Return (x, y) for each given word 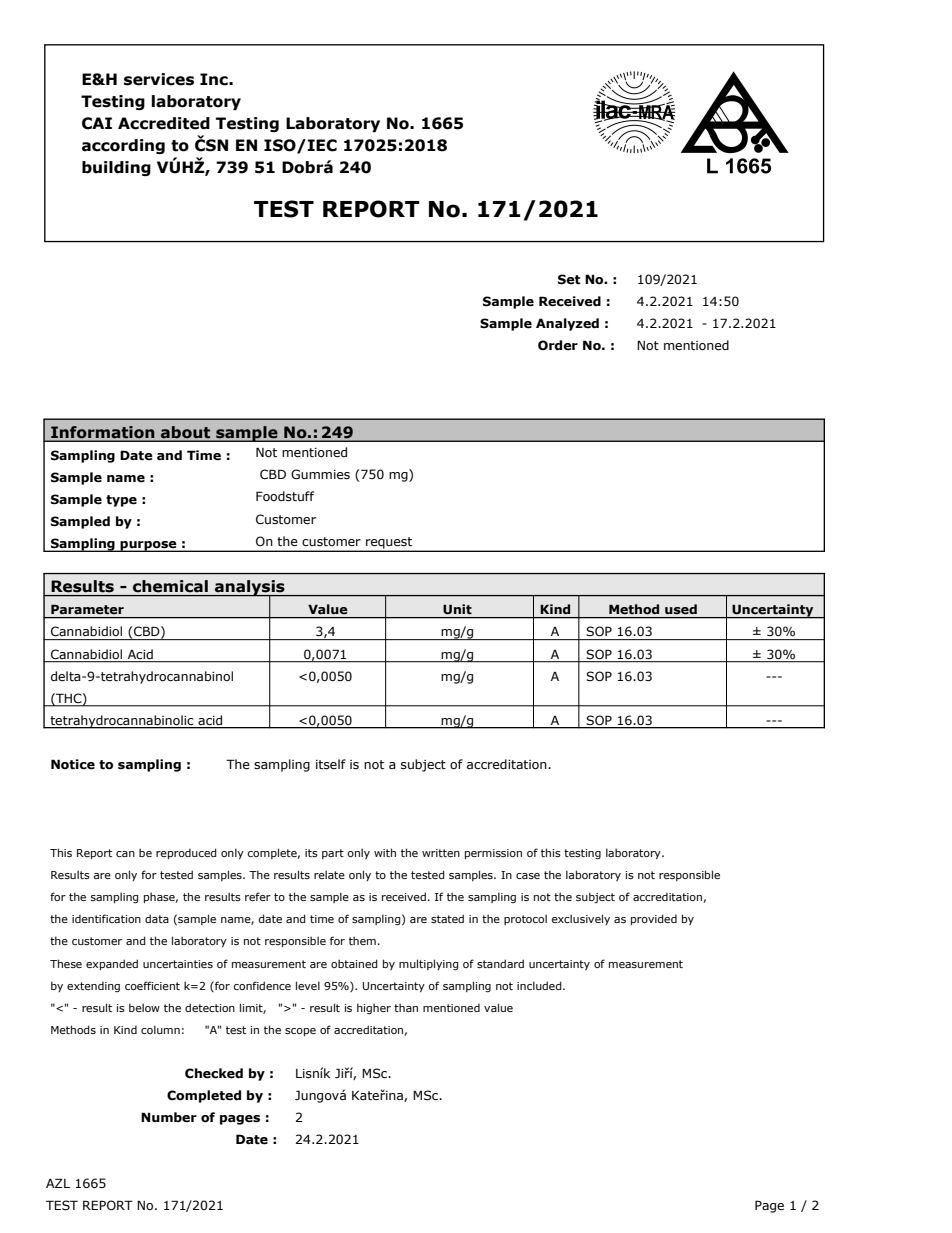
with (385, 852)
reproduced (186, 853)
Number (169, 1117)
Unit (457, 609)
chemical (170, 586)
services (159, 79)
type (121, 501)
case (528, 876)
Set (569, 279)
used (681, 609)
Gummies (320, 474)
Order (558, 345)
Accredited (164, 123)
